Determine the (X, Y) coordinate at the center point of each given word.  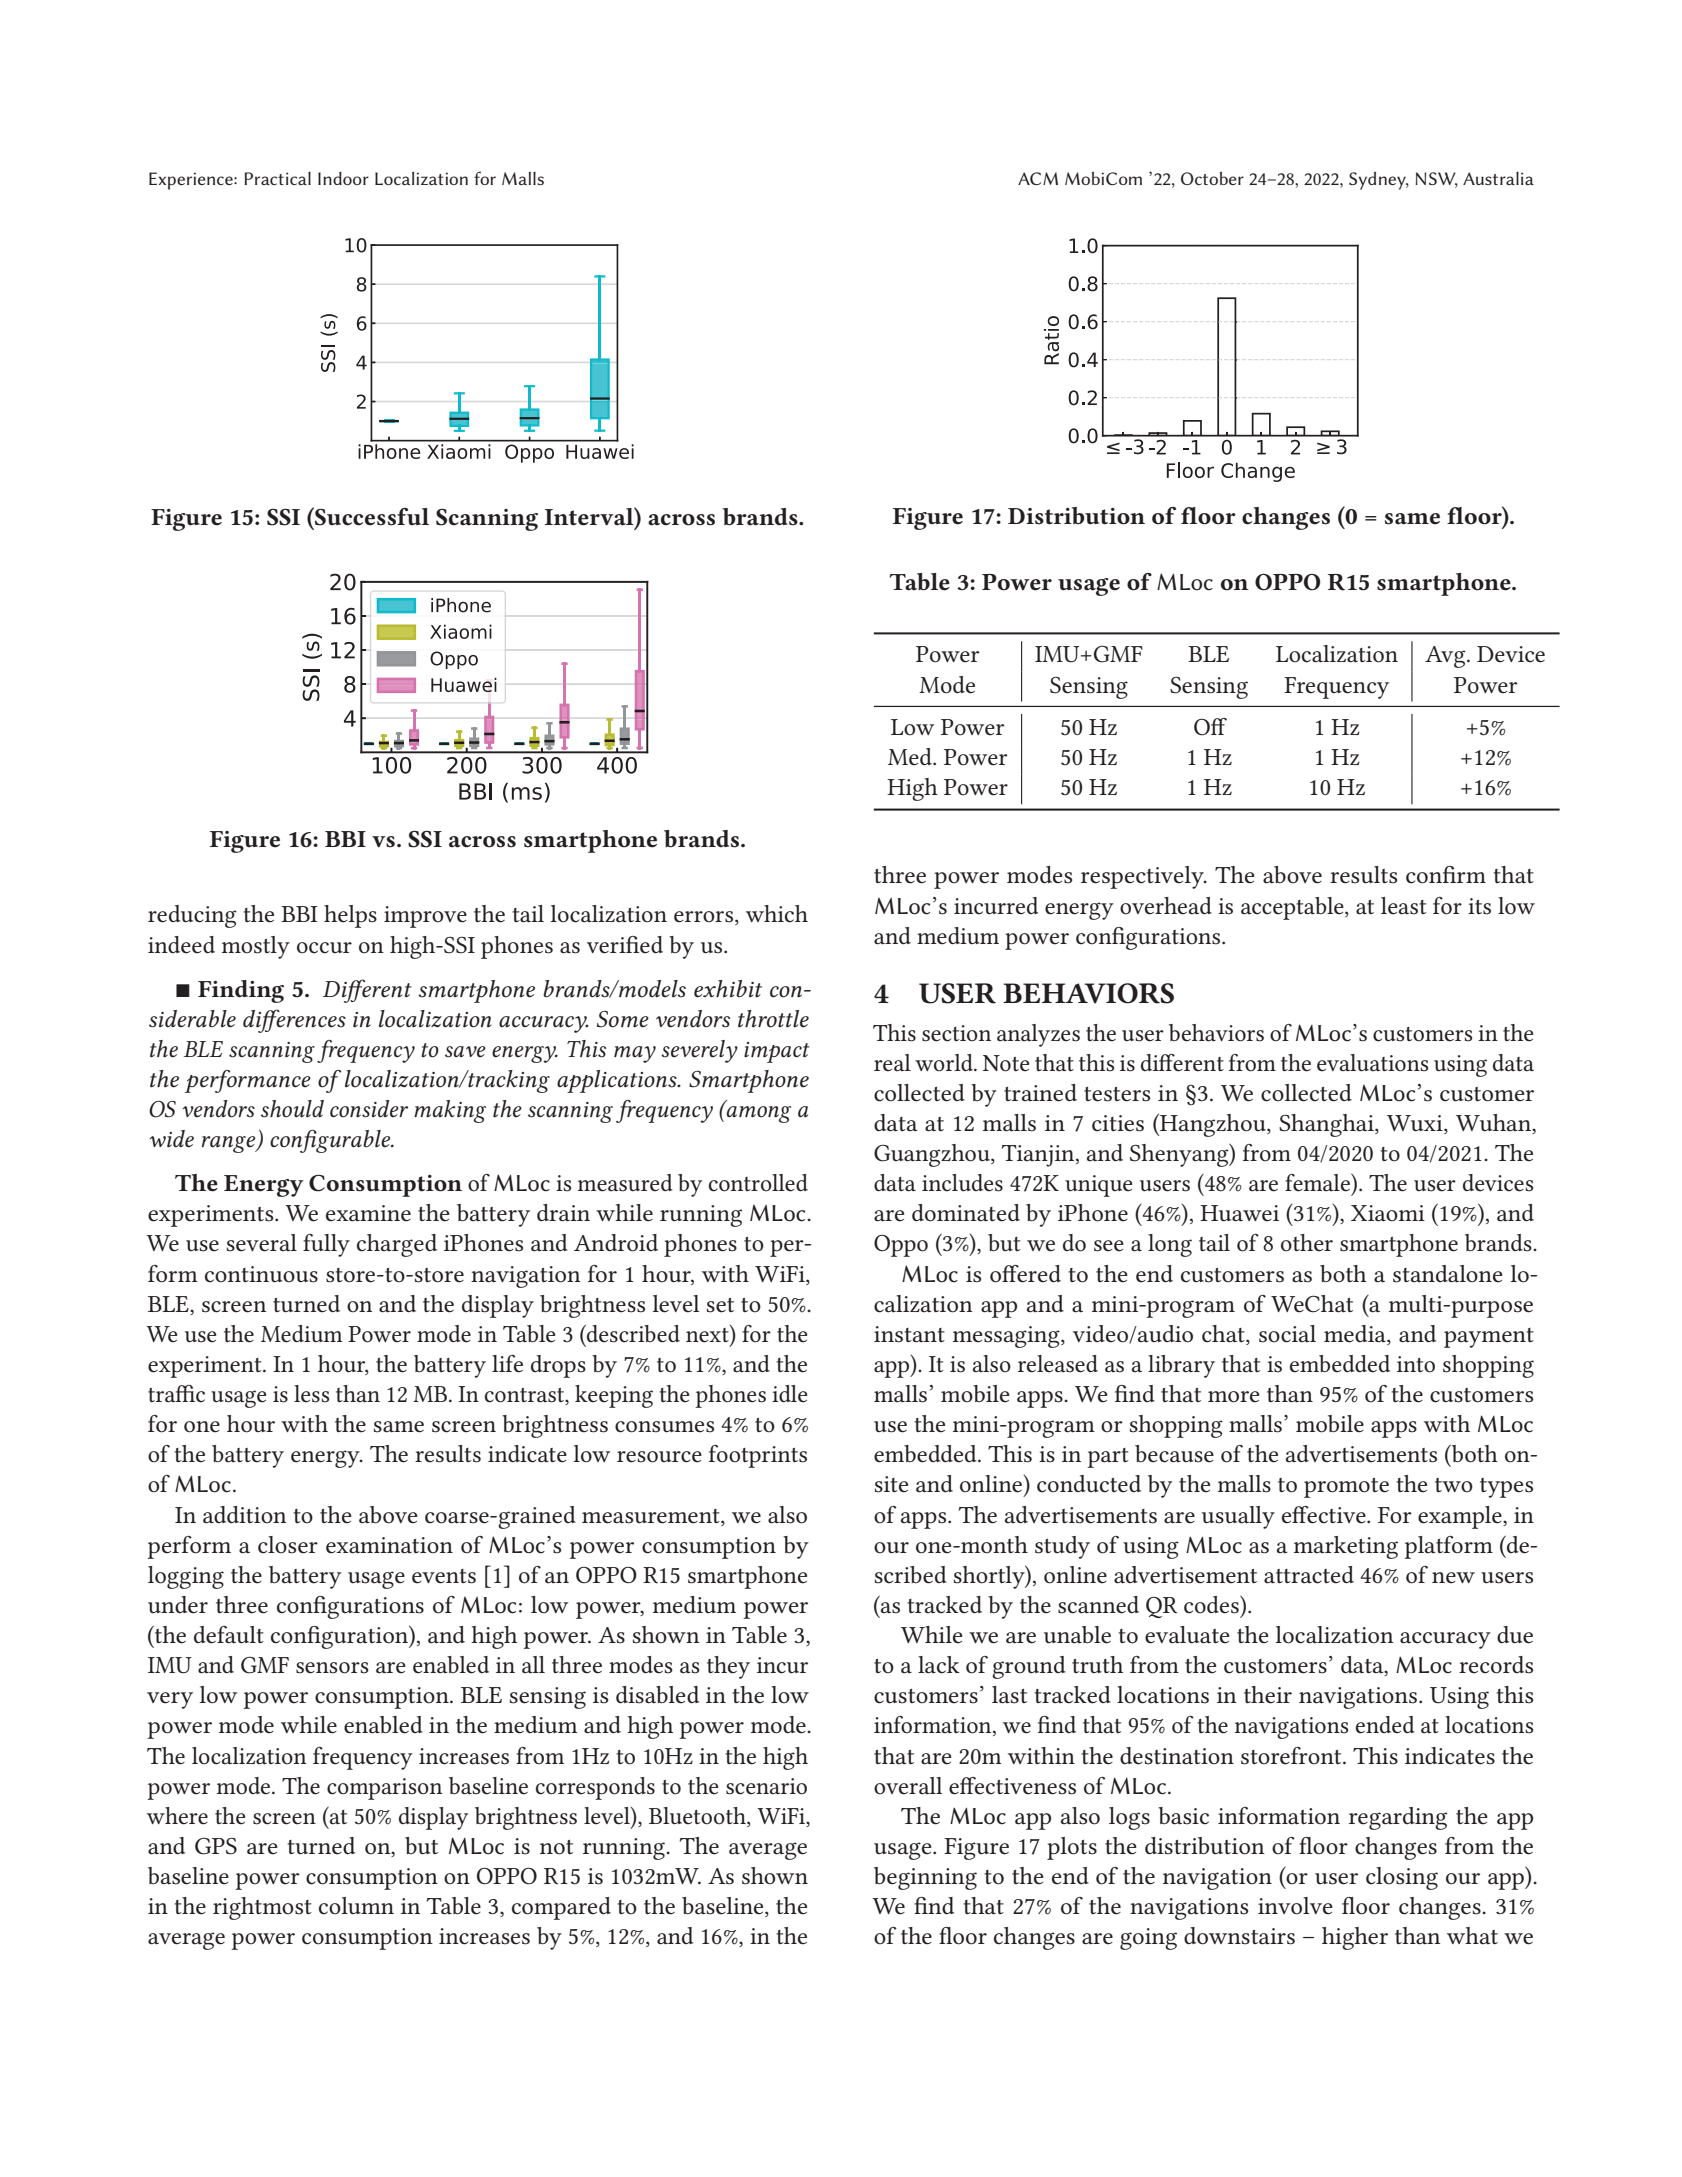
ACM (1038, 178)
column (356, 1906)
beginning (925, 1878)
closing (1402, 1878)
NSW (1437, 180)
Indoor (343, 178)
